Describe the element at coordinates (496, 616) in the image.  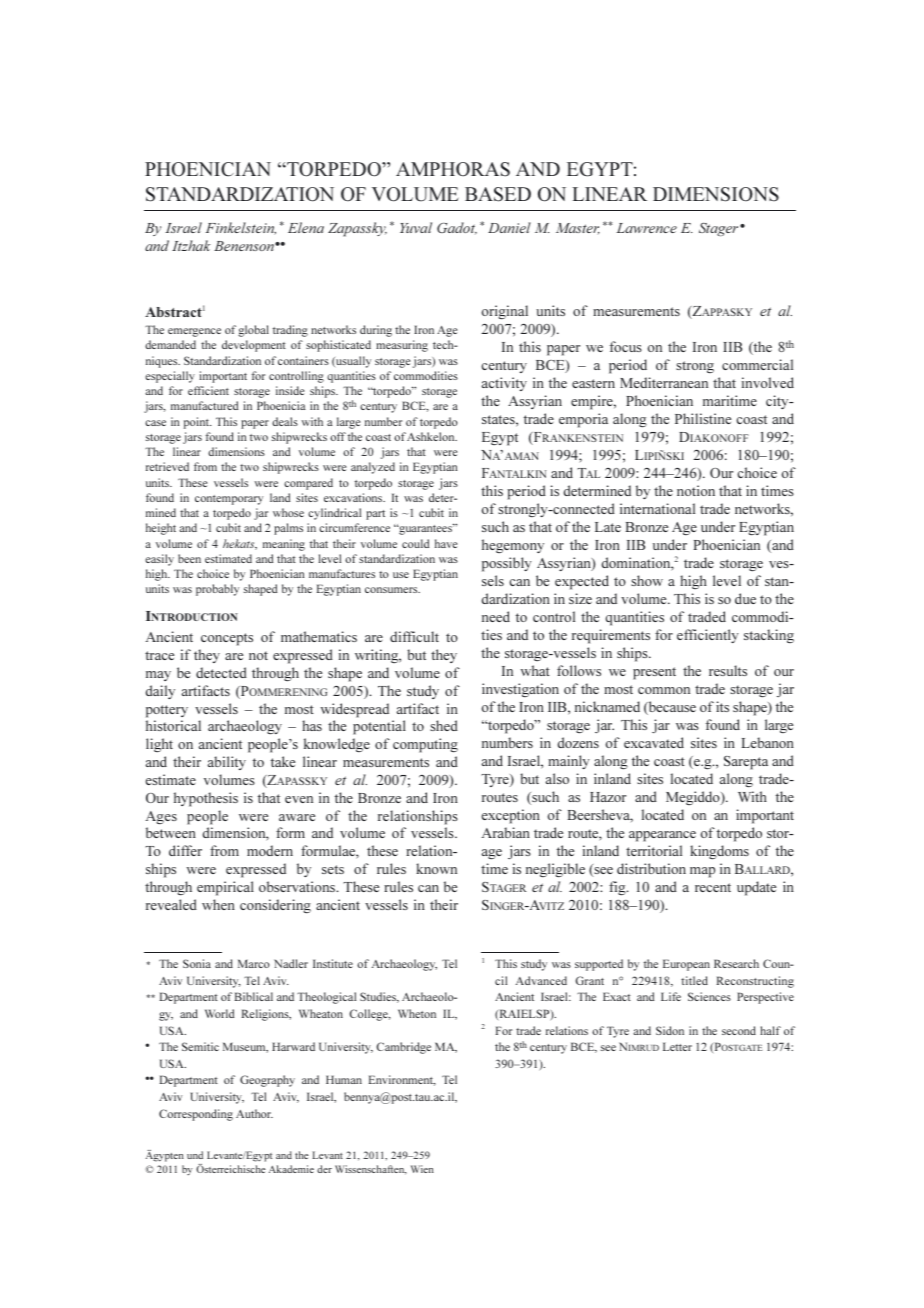
I see `need` at that location.
